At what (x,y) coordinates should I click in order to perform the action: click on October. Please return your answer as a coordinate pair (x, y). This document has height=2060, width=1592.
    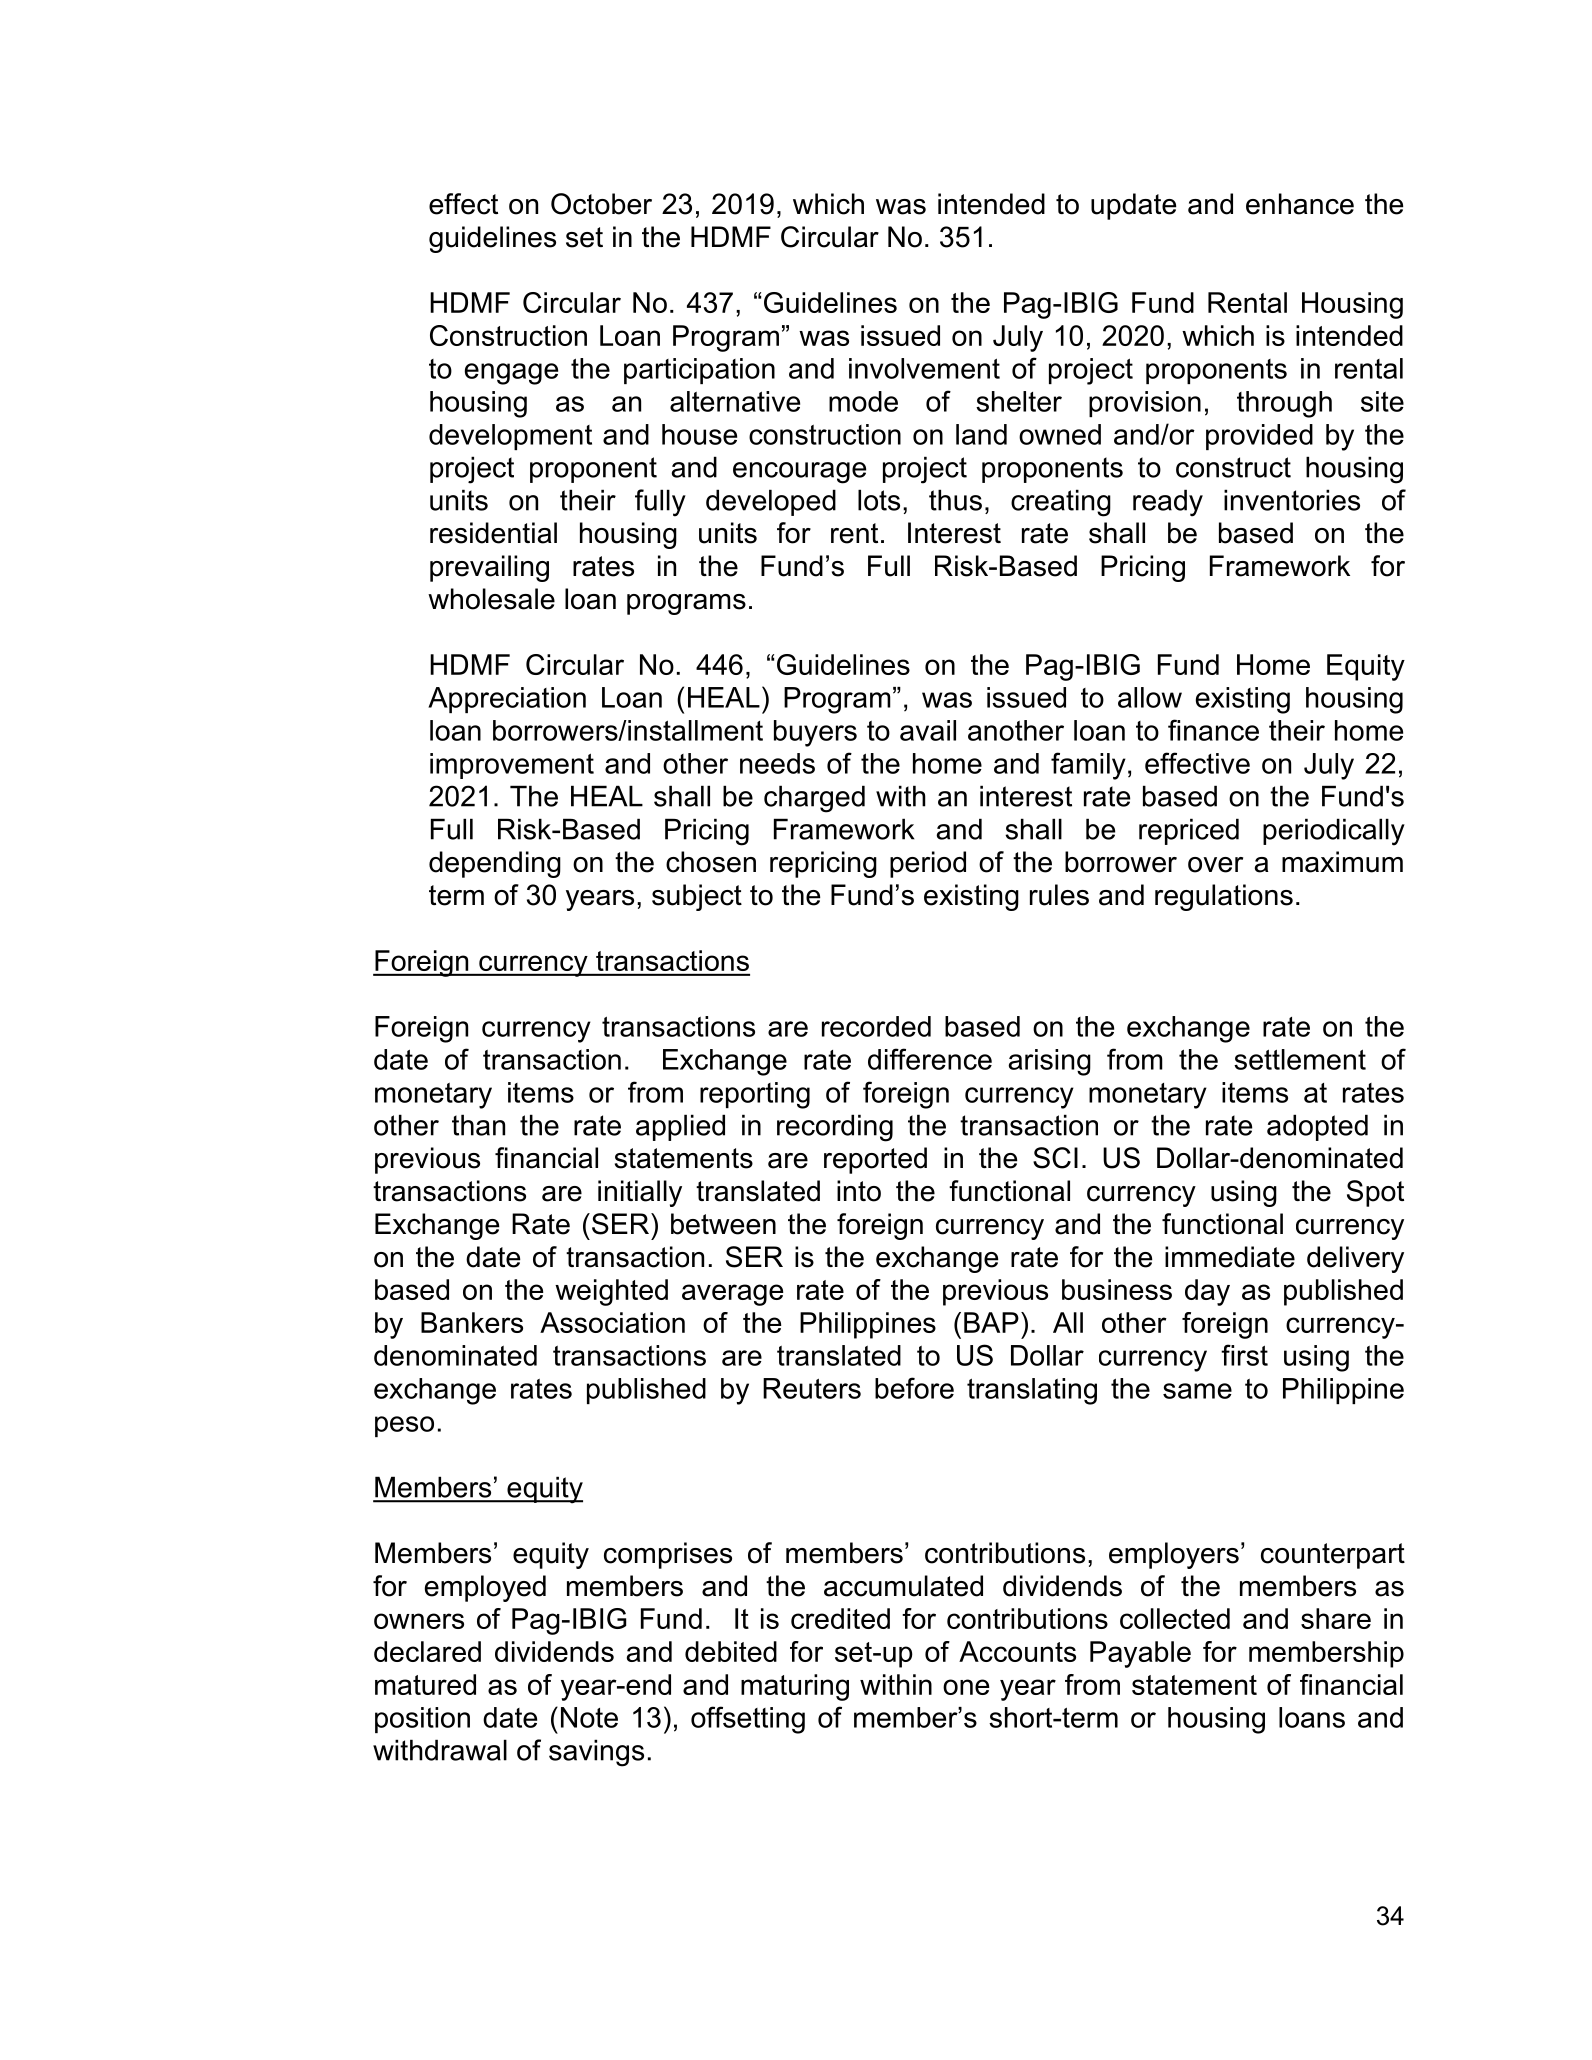
    Looking at the image, I should click on (601, 204).
